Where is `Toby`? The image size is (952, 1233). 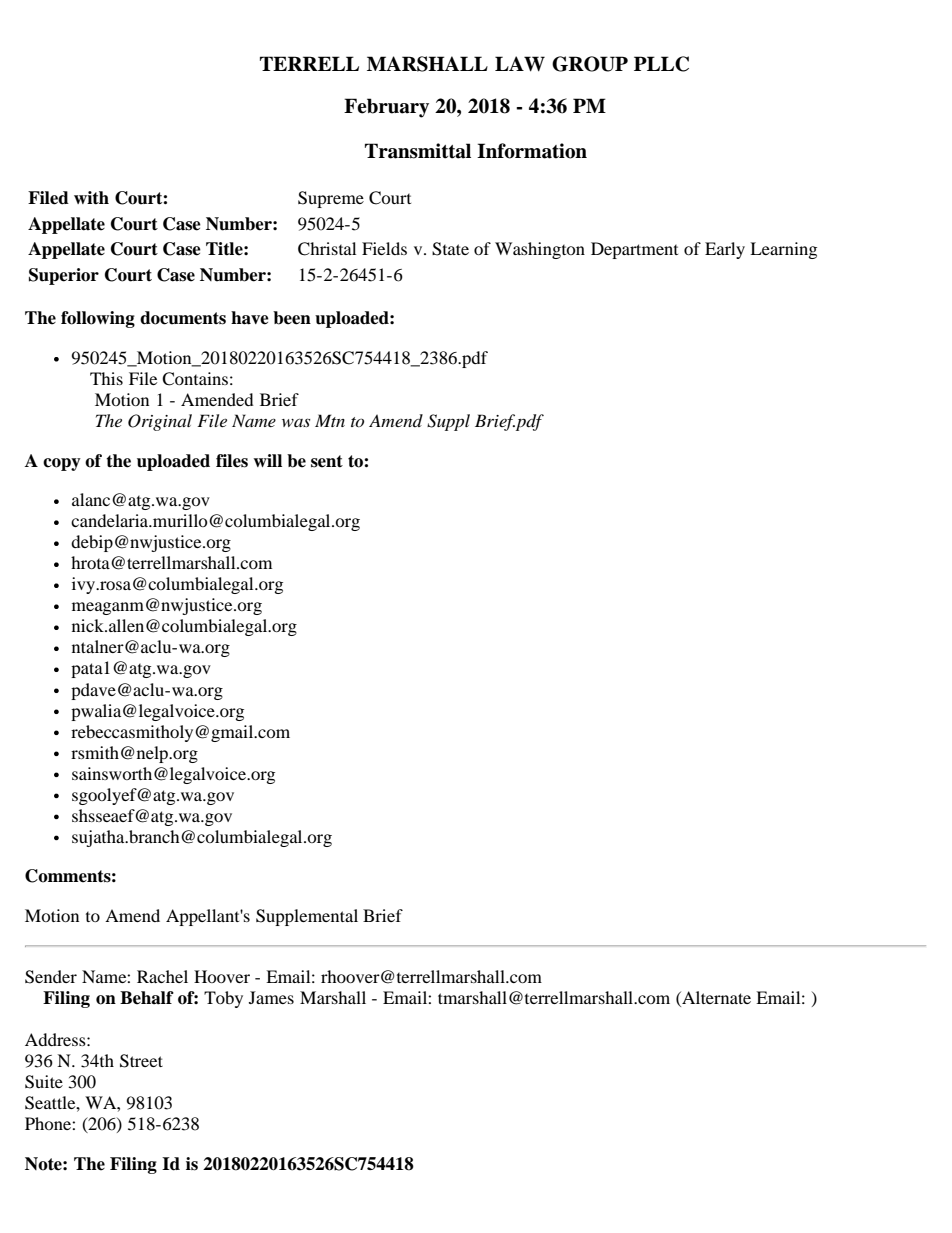 Toby is located at coordinates (223, 999).
